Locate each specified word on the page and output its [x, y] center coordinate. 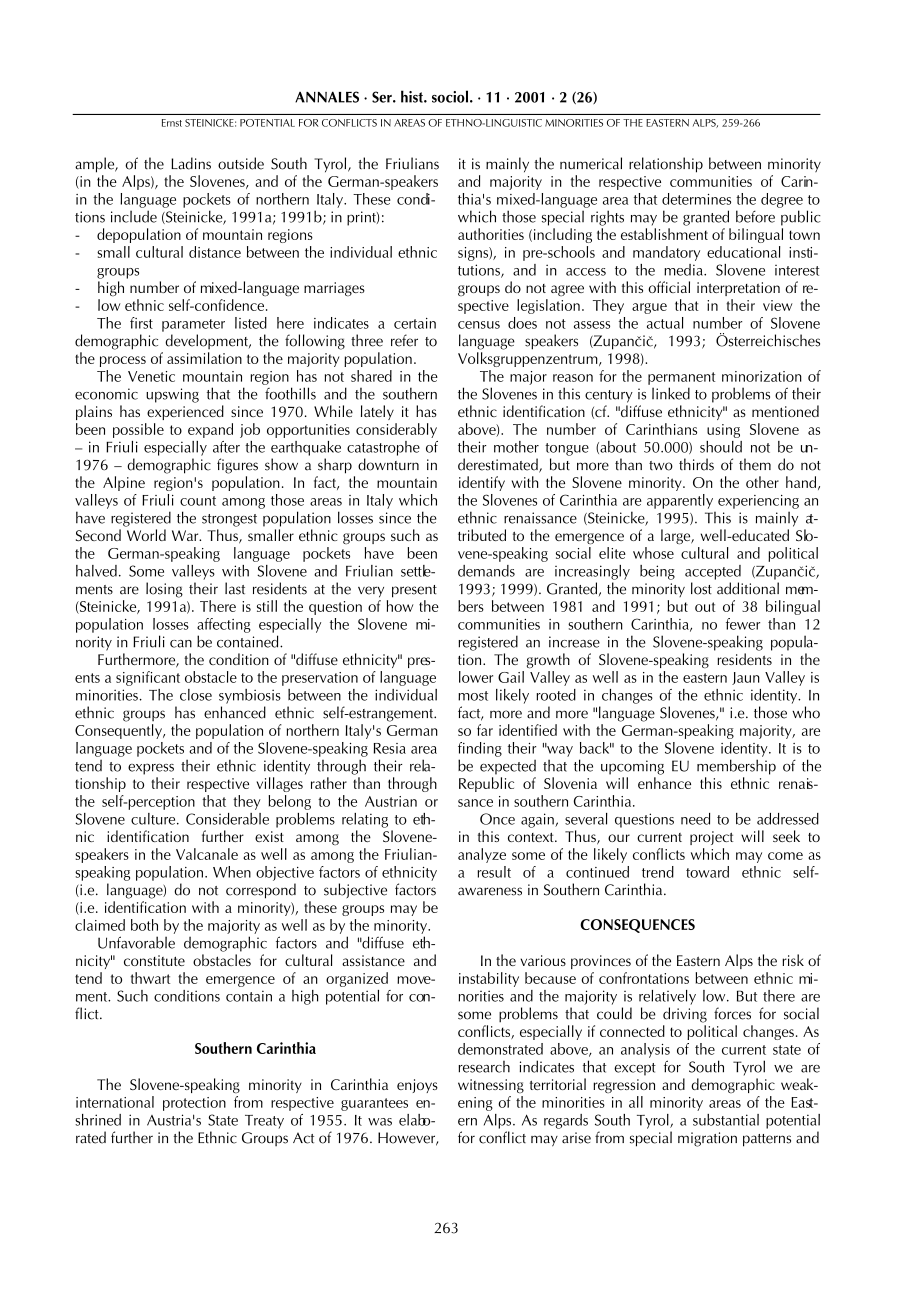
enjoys [417, 1086]
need [695, 819]
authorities [491, 234]
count [198, 501]
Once [497, 819]
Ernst [172, 123]
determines [696, 199]
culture [154, 819]
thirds [696, 464]
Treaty [264, 1122]
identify [482, 483]
